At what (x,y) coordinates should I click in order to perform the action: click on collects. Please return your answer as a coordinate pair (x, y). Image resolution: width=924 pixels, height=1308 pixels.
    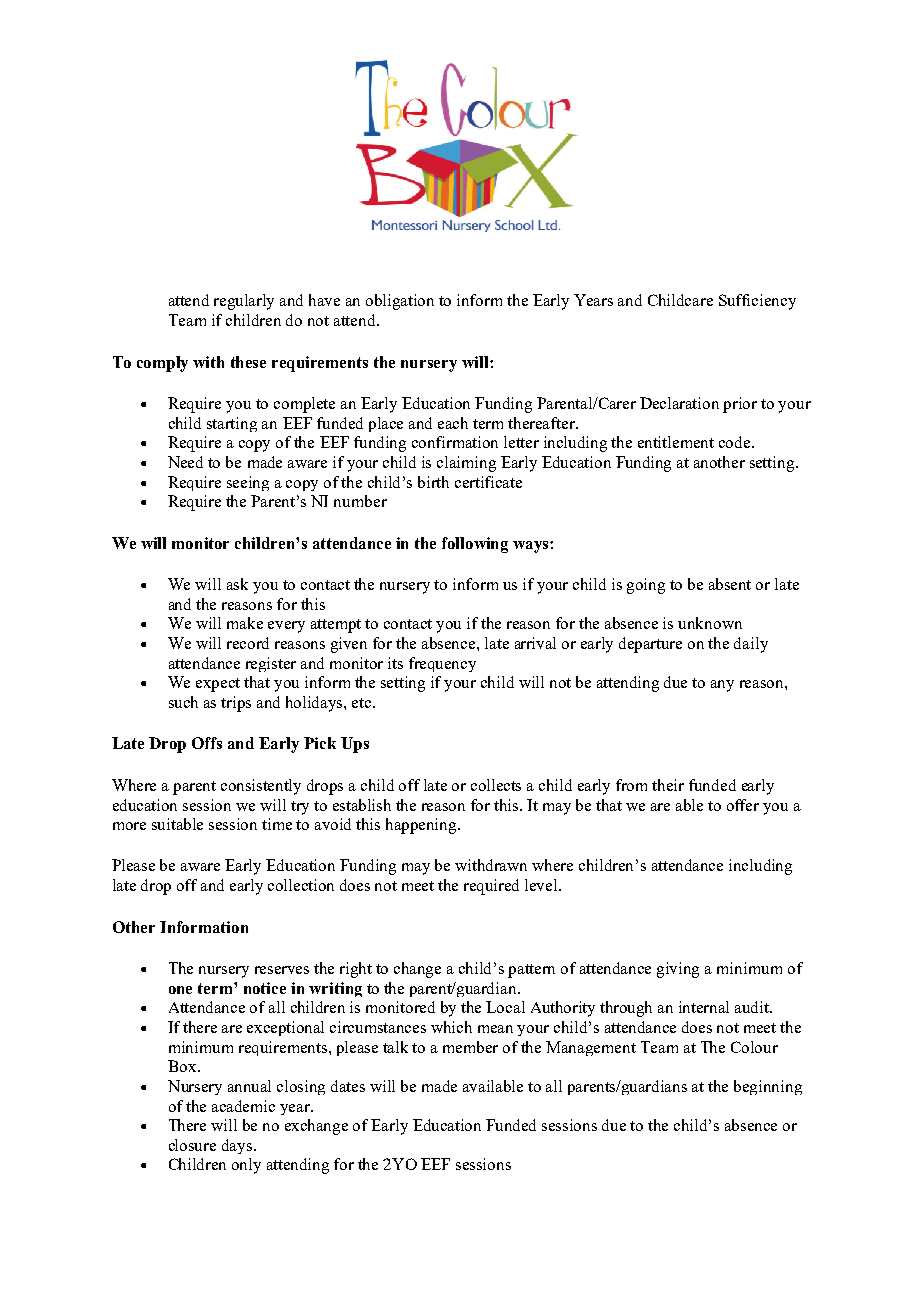
    Looking at the image, I should click on (496, 785).
